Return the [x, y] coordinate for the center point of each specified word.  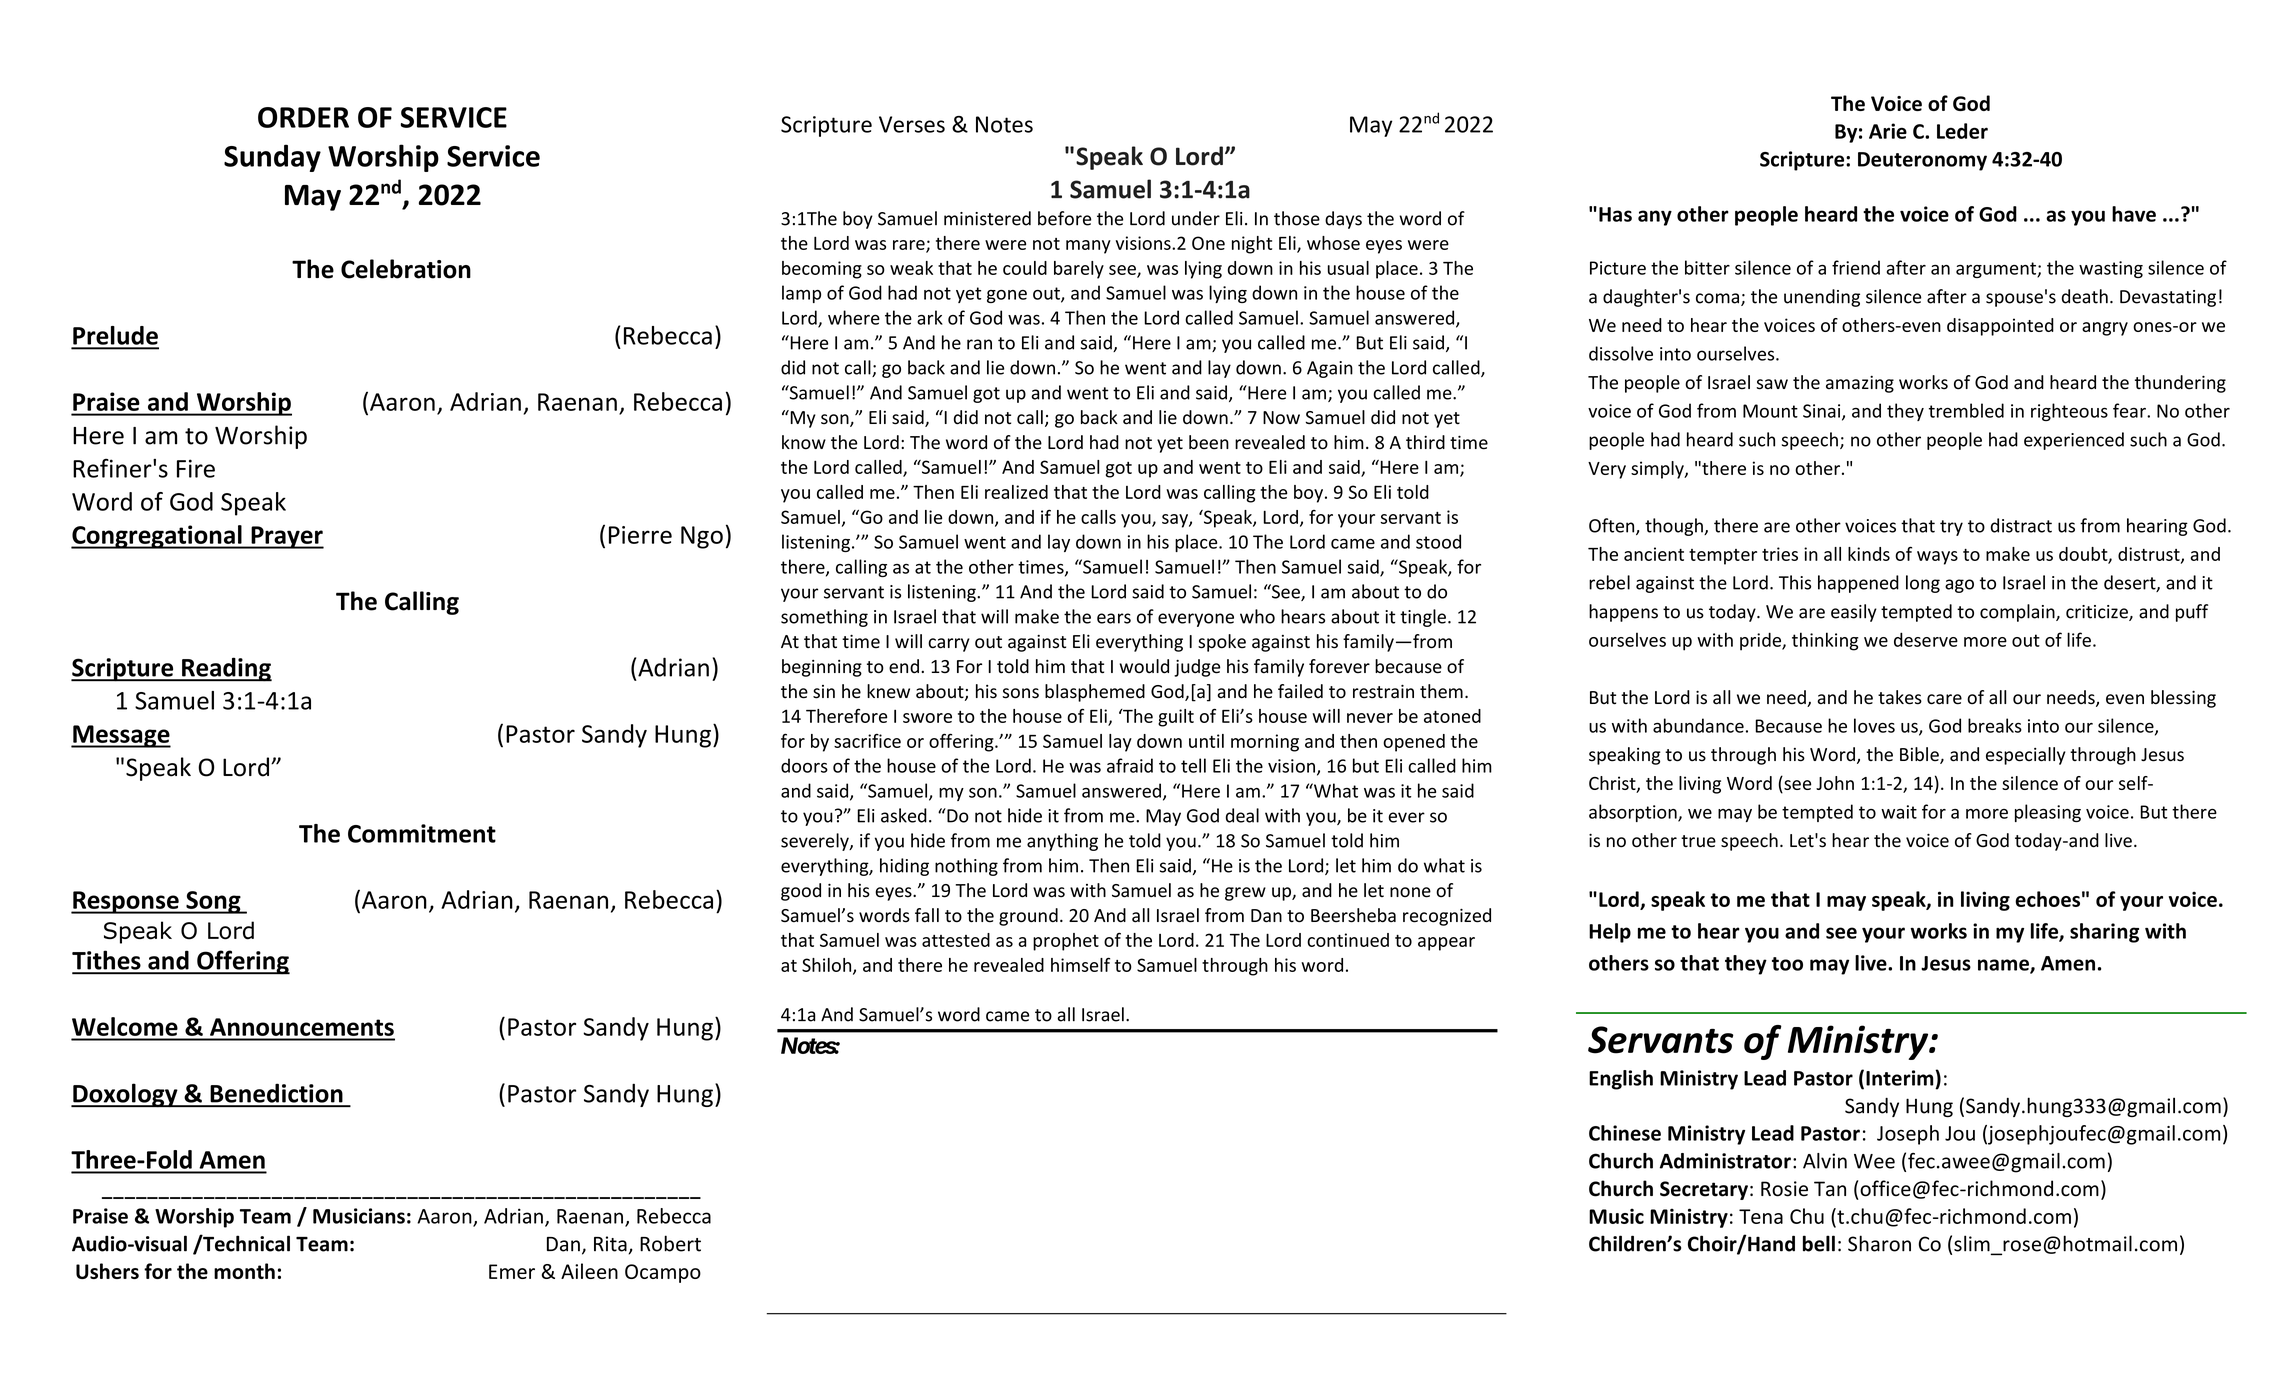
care [1944, 699]
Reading [226, 669]
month [244, 1271]
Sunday [272, 158]
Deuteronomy [1922, 161]
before [1064, 218]
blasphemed [1095, 693]
